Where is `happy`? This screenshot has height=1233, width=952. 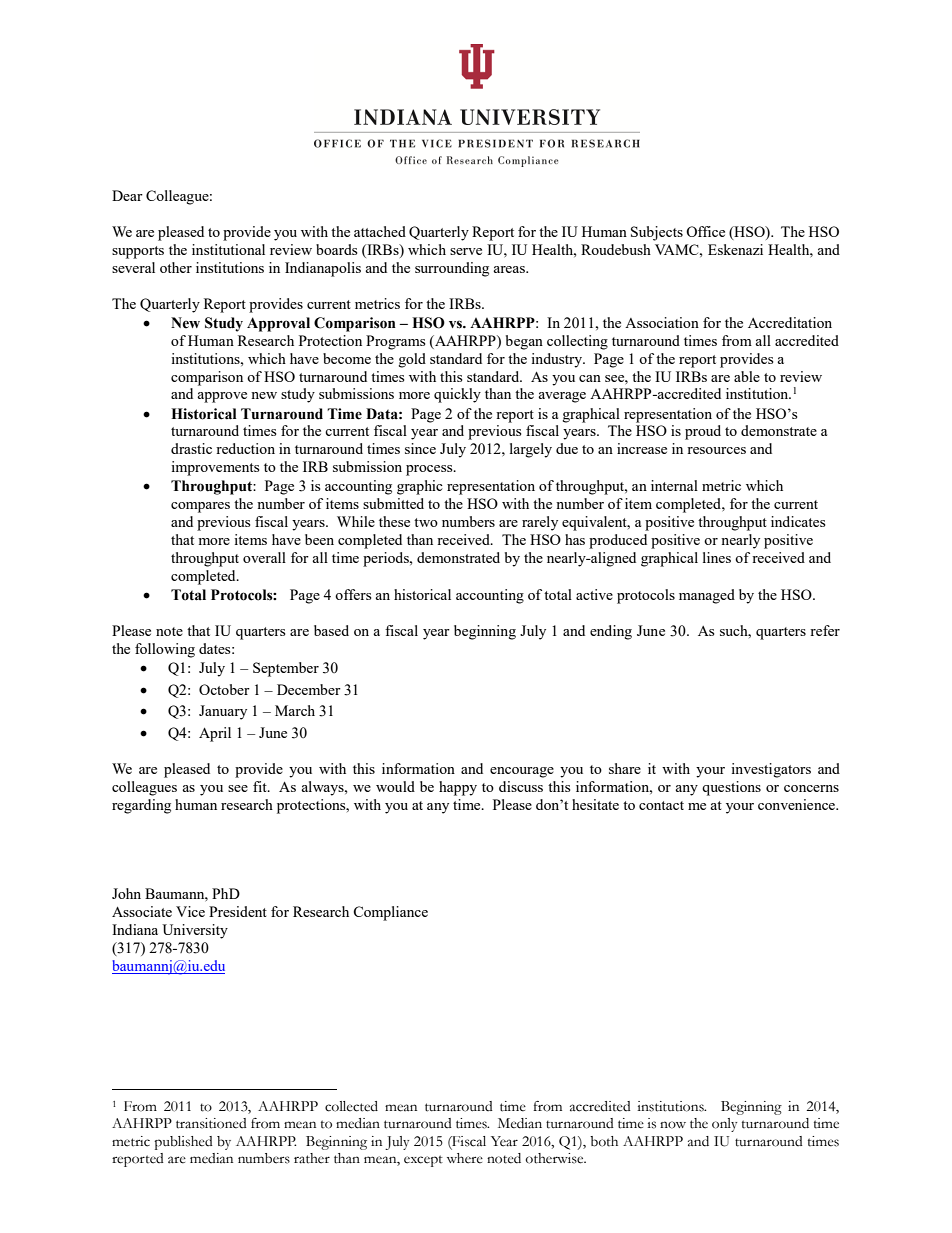 happy is located at coordinates (458, 788).
